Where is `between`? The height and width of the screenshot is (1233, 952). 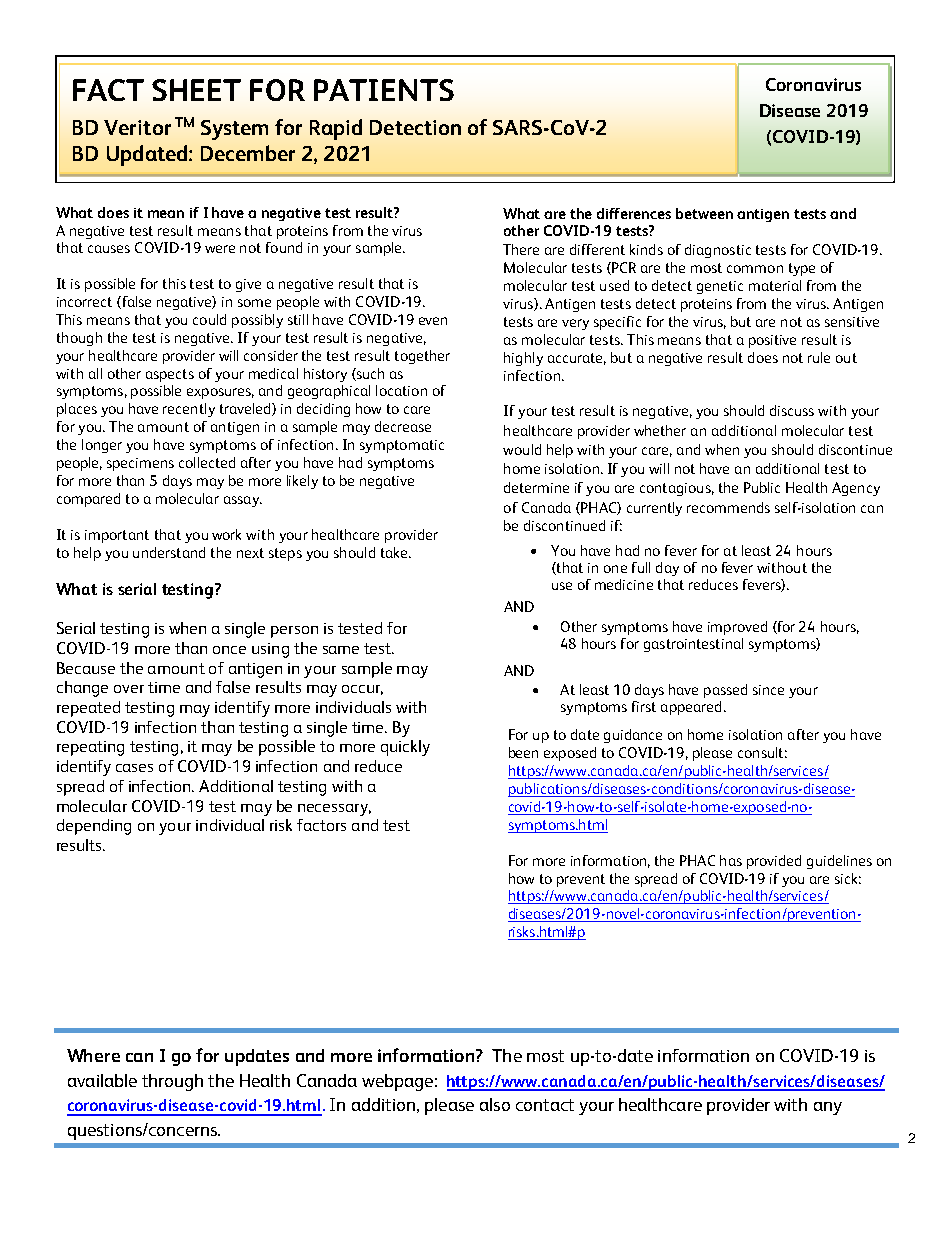
between is located at coordinates (704, 213).
